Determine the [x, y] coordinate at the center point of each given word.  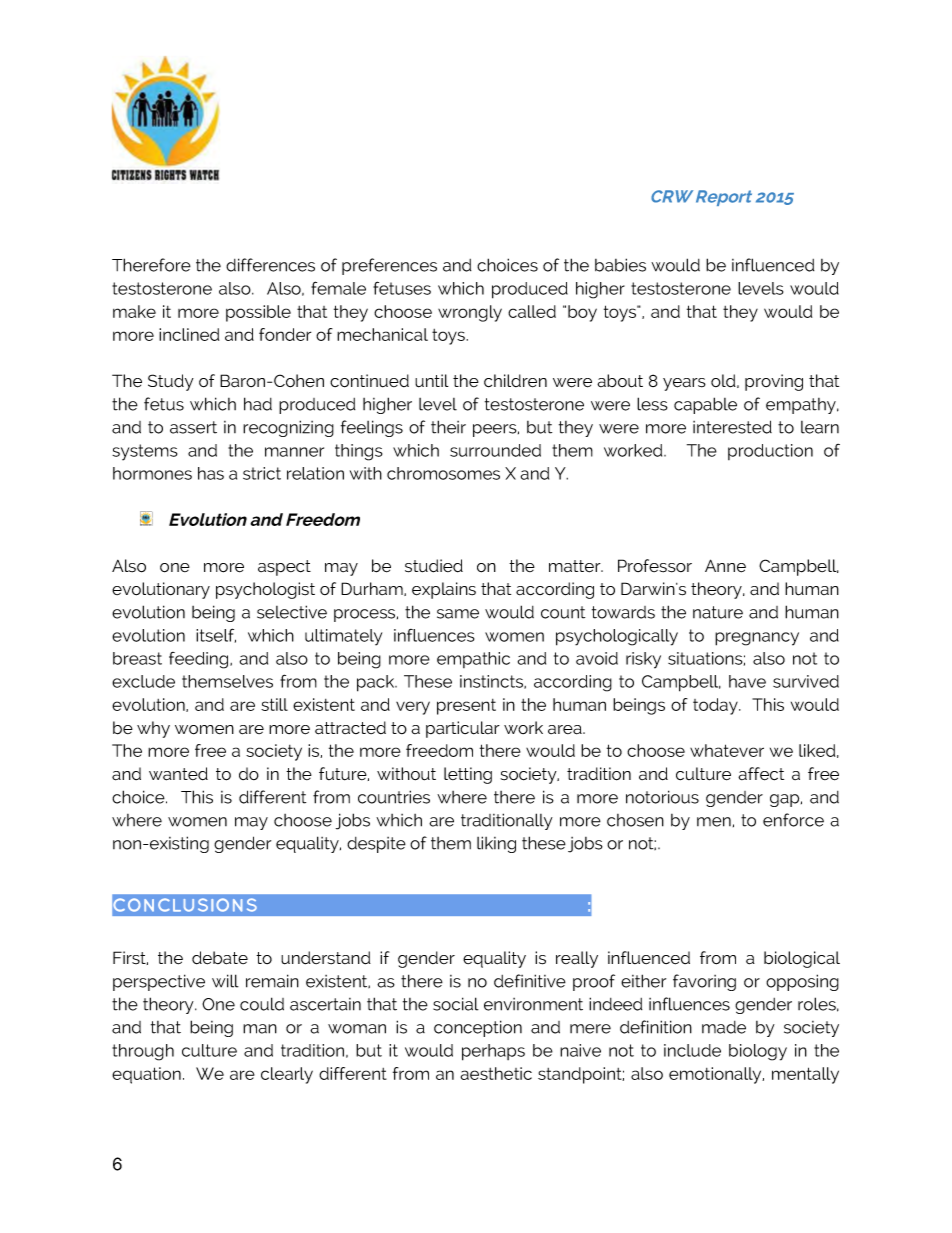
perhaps [493, 1052]
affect [761, 774]
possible [258, 313]
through [143, 1052]
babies [620, 265]
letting [468, 775]
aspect [284, 568]
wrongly [470, 313]
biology [758, 1052]
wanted [178, 774]
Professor [655, 566]
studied [434, 566]
